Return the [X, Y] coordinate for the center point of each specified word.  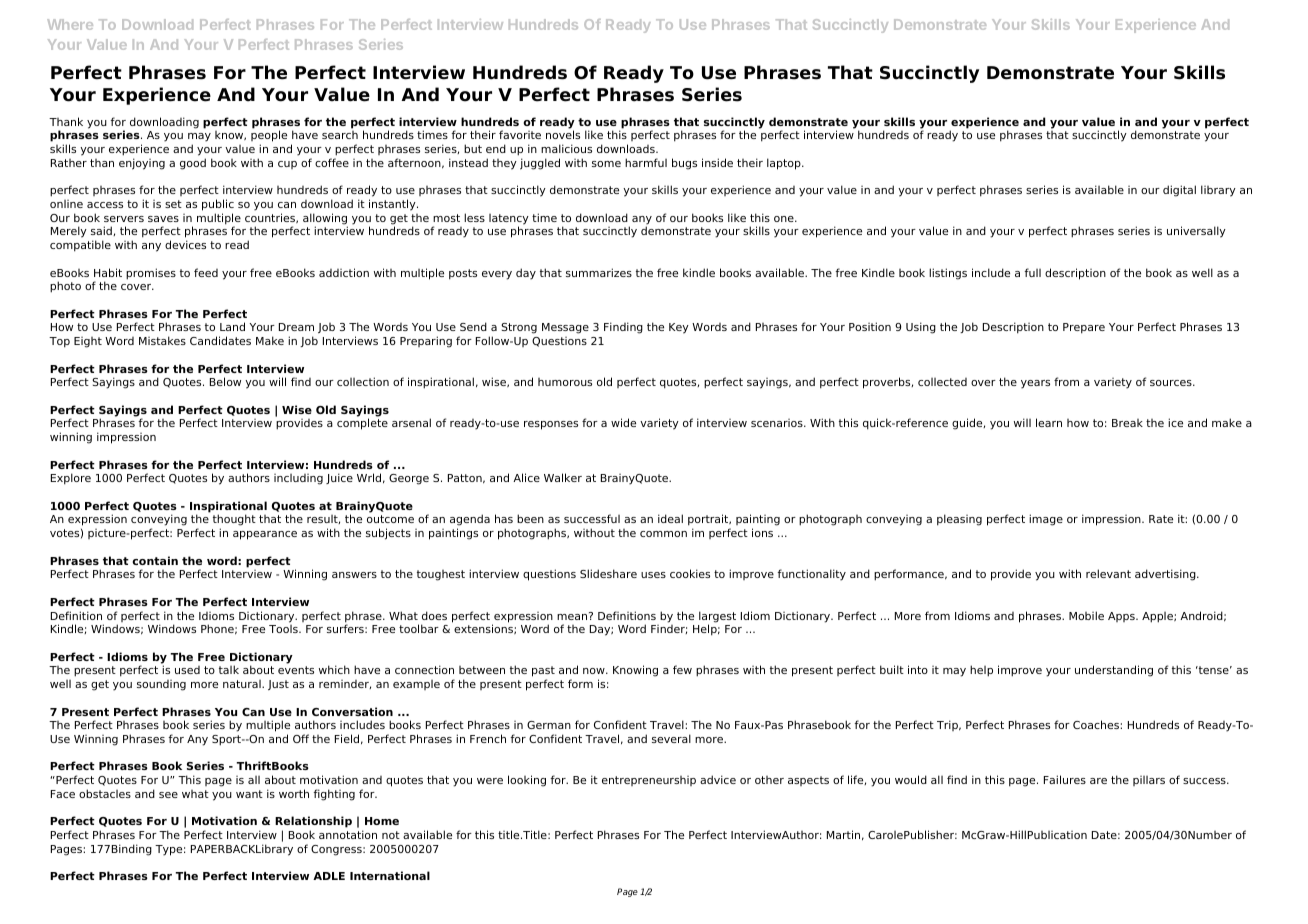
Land [232, 326]
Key [679, 328]
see [168, 795]
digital [1179, 191]
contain [155, 560]
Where [70, 24]
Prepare [1084, 328]
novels [563, 134]
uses [653, 575]
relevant [1108, 573]
